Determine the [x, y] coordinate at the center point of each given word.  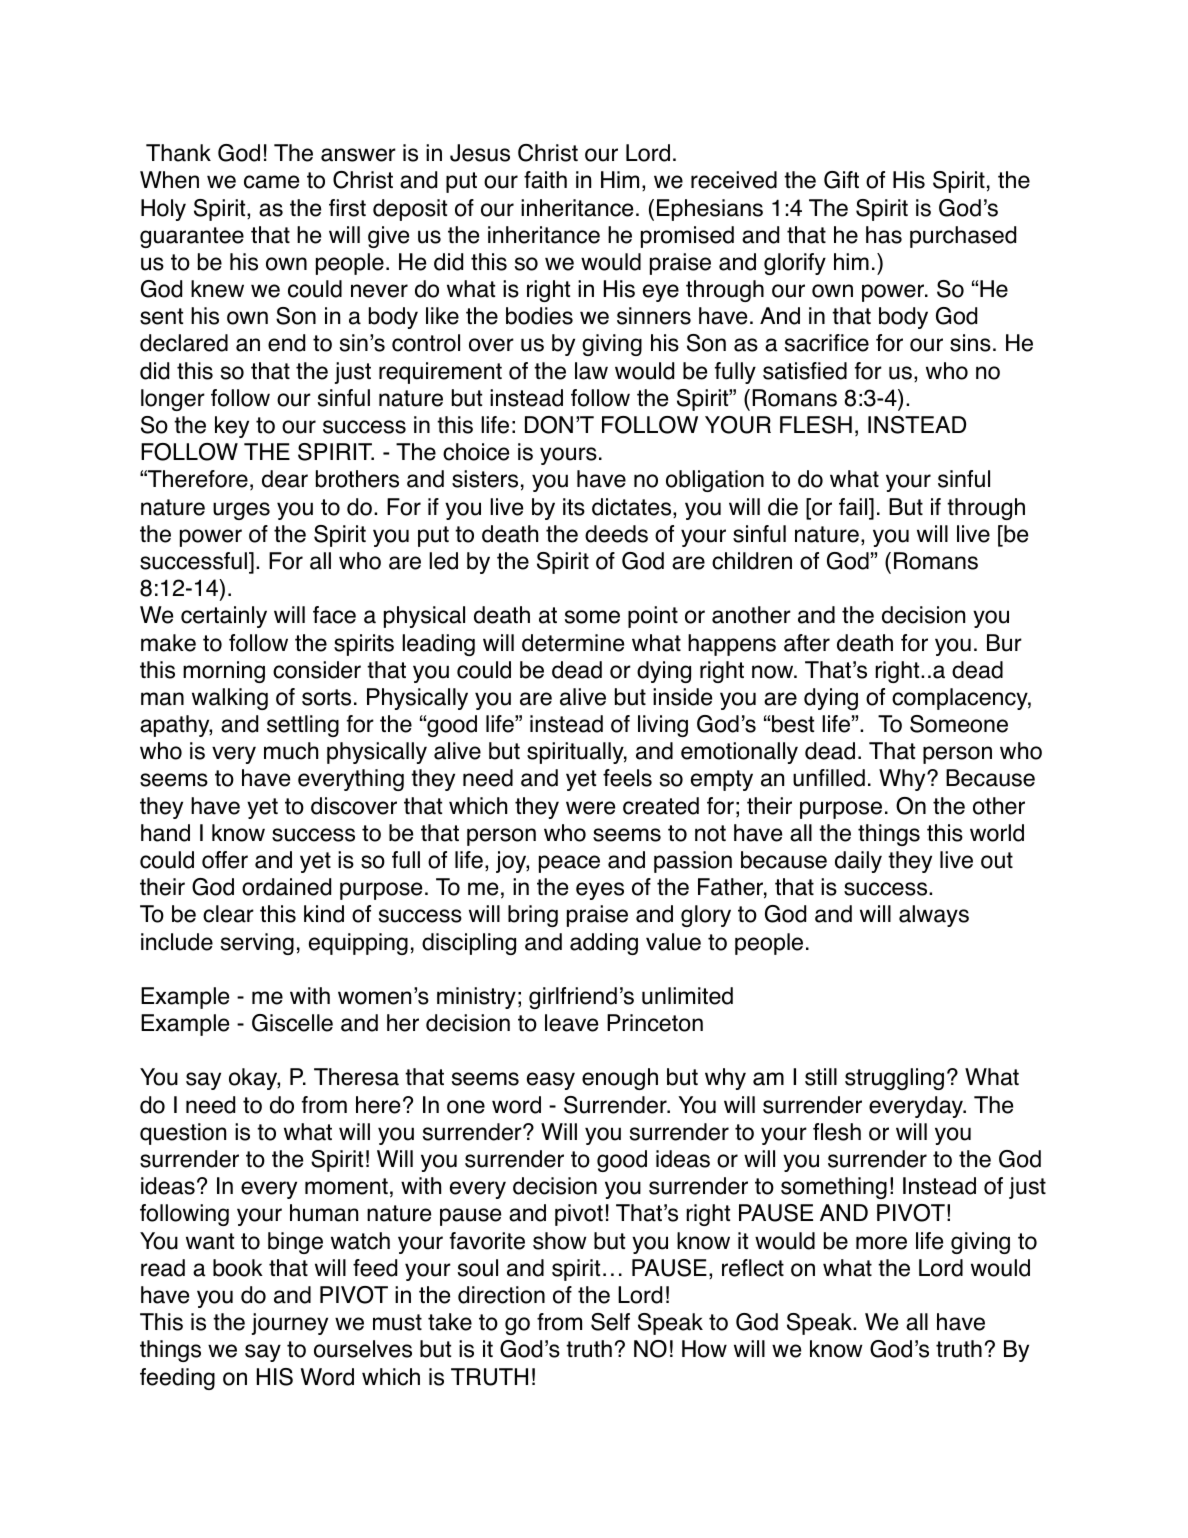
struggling [894, 1079]
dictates [633, 508]
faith [545, 180]
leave [571, 1023]
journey [290, 1324]
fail [854, 507]
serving [257, 944]
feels [627, 778]
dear [285, 479]
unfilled [829, 778]
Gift [841, 180]
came [271, 182]
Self [610, 1322]
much [291, 751]
